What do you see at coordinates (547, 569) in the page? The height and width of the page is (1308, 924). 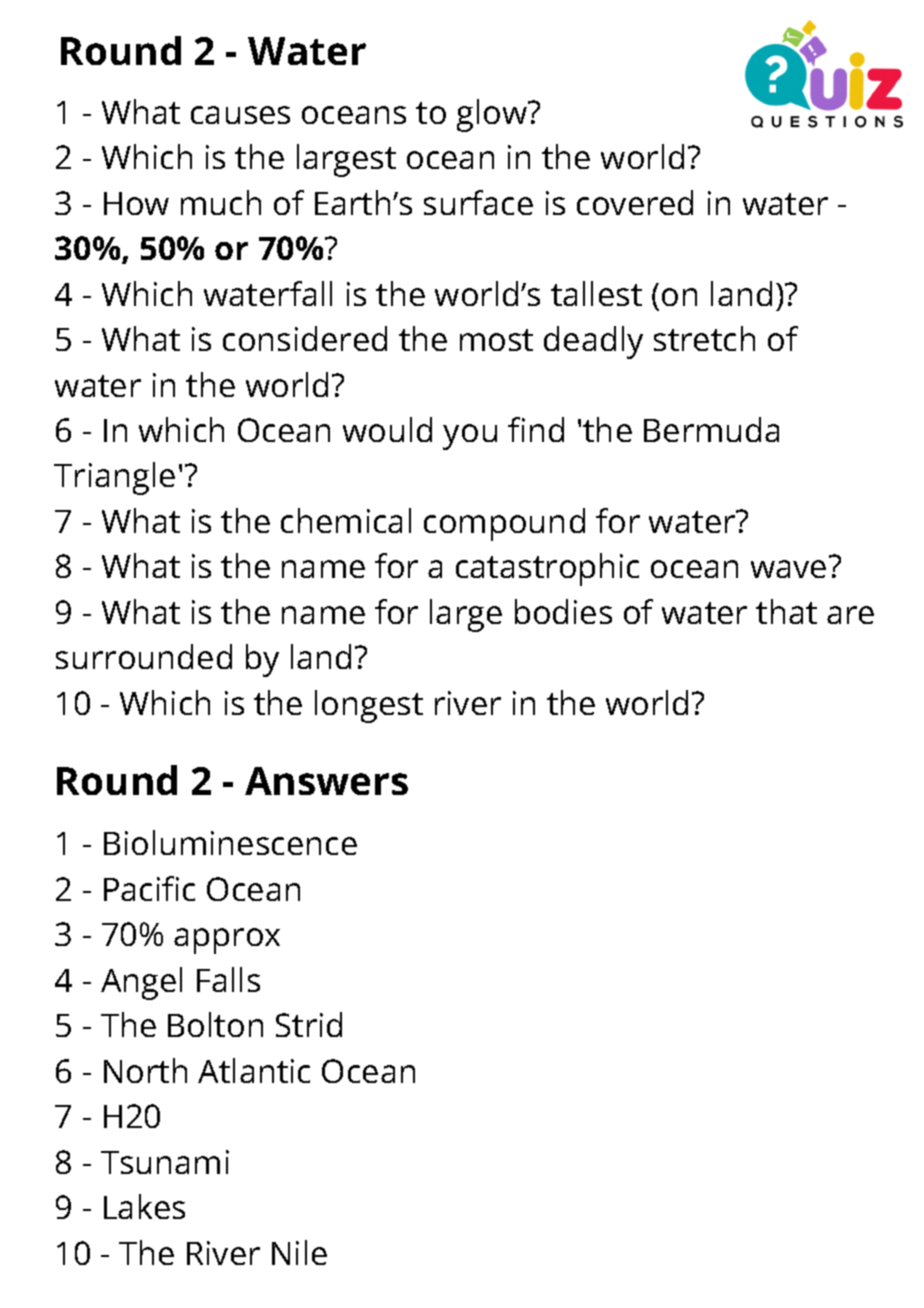 I see `catastrophic` at bounding box center [547, 569].
